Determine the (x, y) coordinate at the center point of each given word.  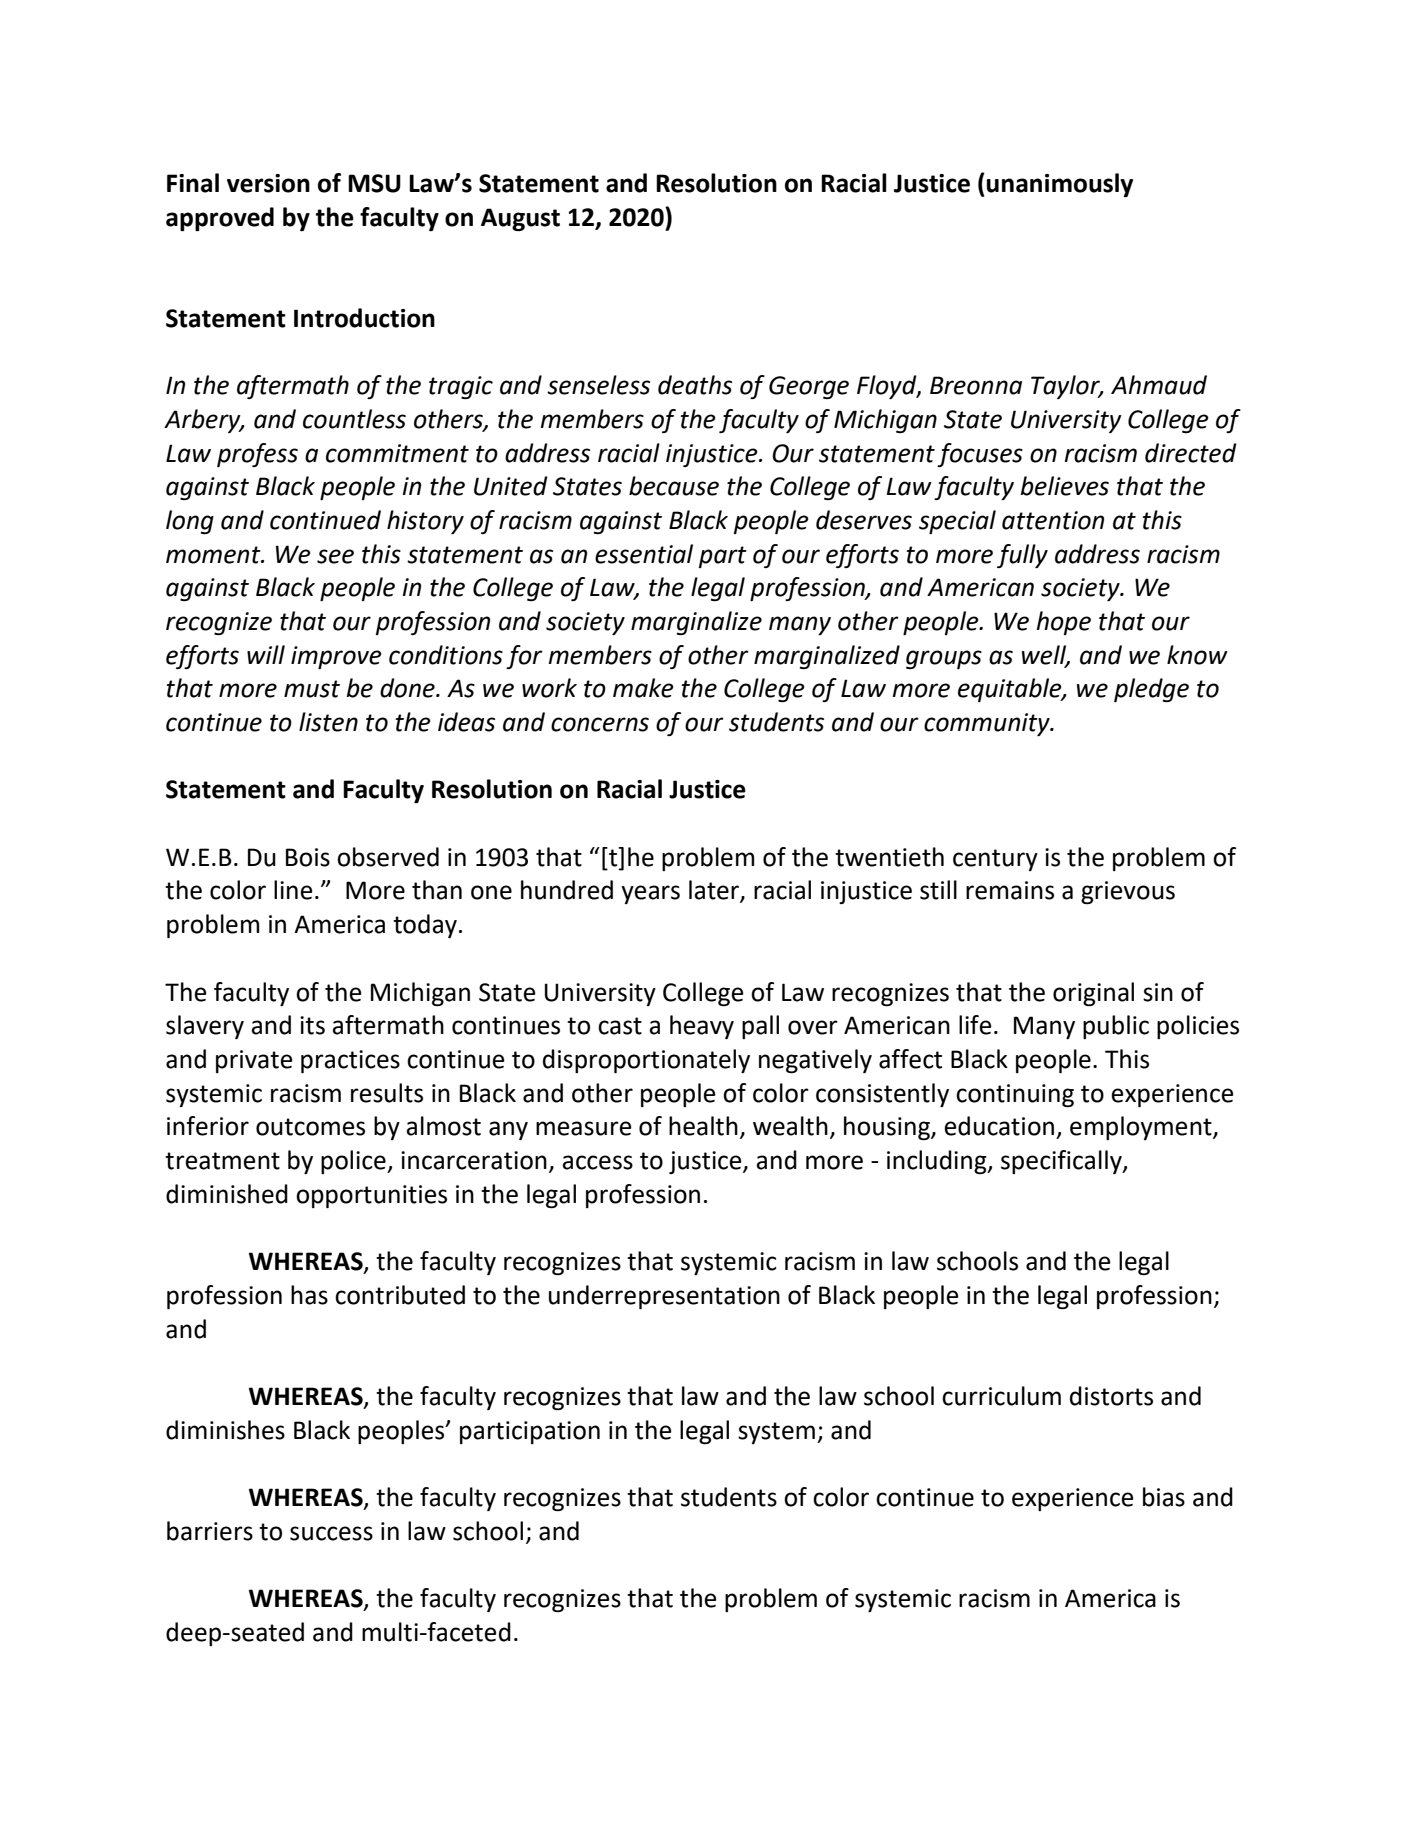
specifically (1062, 1162)
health (703, 1126)
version (268, 183)
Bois (308, 857)
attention (1053, 520)
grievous (1128, 892)
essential (644, 554)
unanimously (1060, 185)
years (650, 894)
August (520, 219)
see (335, 556)
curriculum (1001, 1396)
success (331, 1533)
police (354, 1162)
